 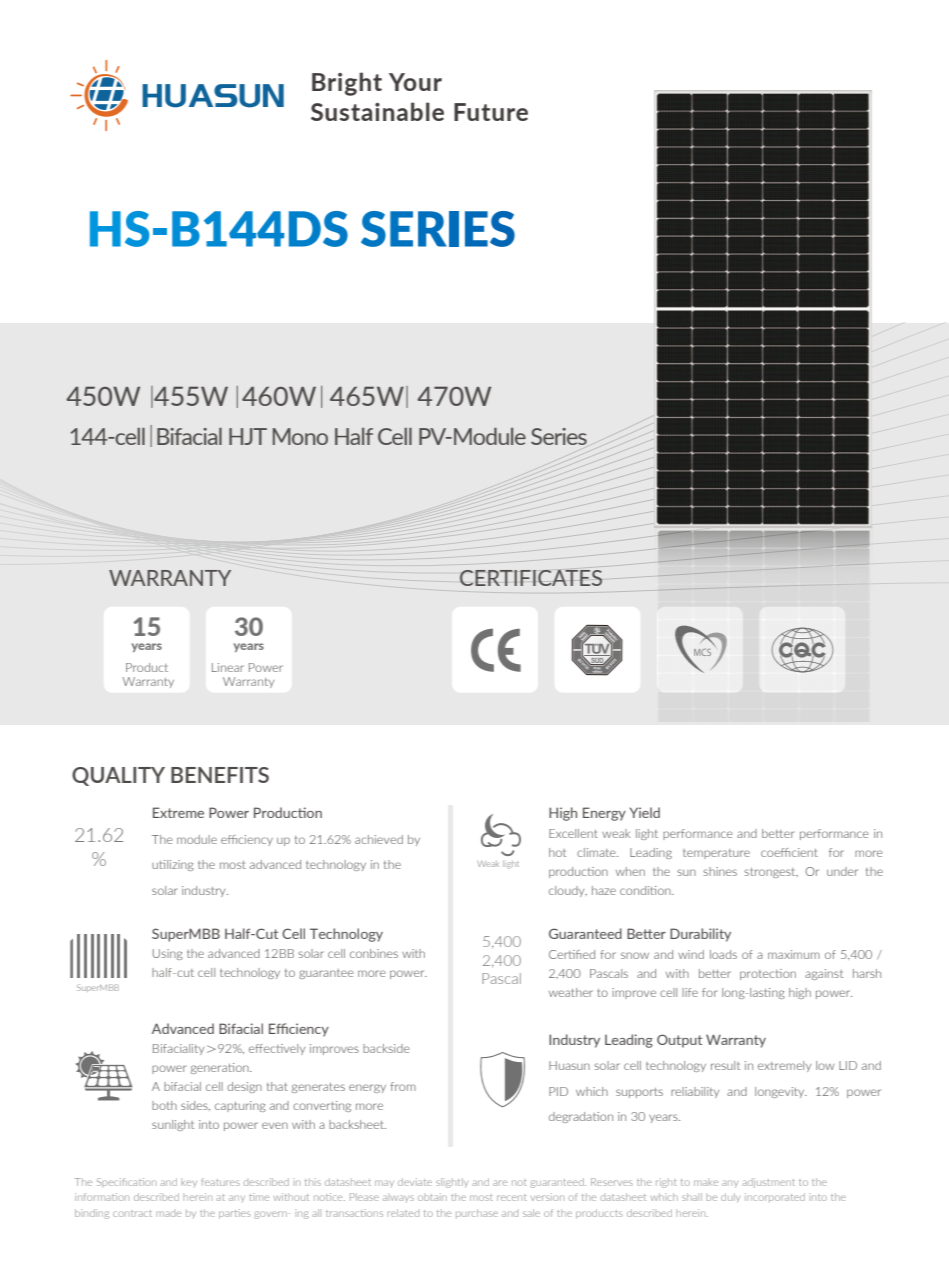 What do you see at coordinates (644, 812) in the page?
I see `Yield` at bounding box center [644, 812].
